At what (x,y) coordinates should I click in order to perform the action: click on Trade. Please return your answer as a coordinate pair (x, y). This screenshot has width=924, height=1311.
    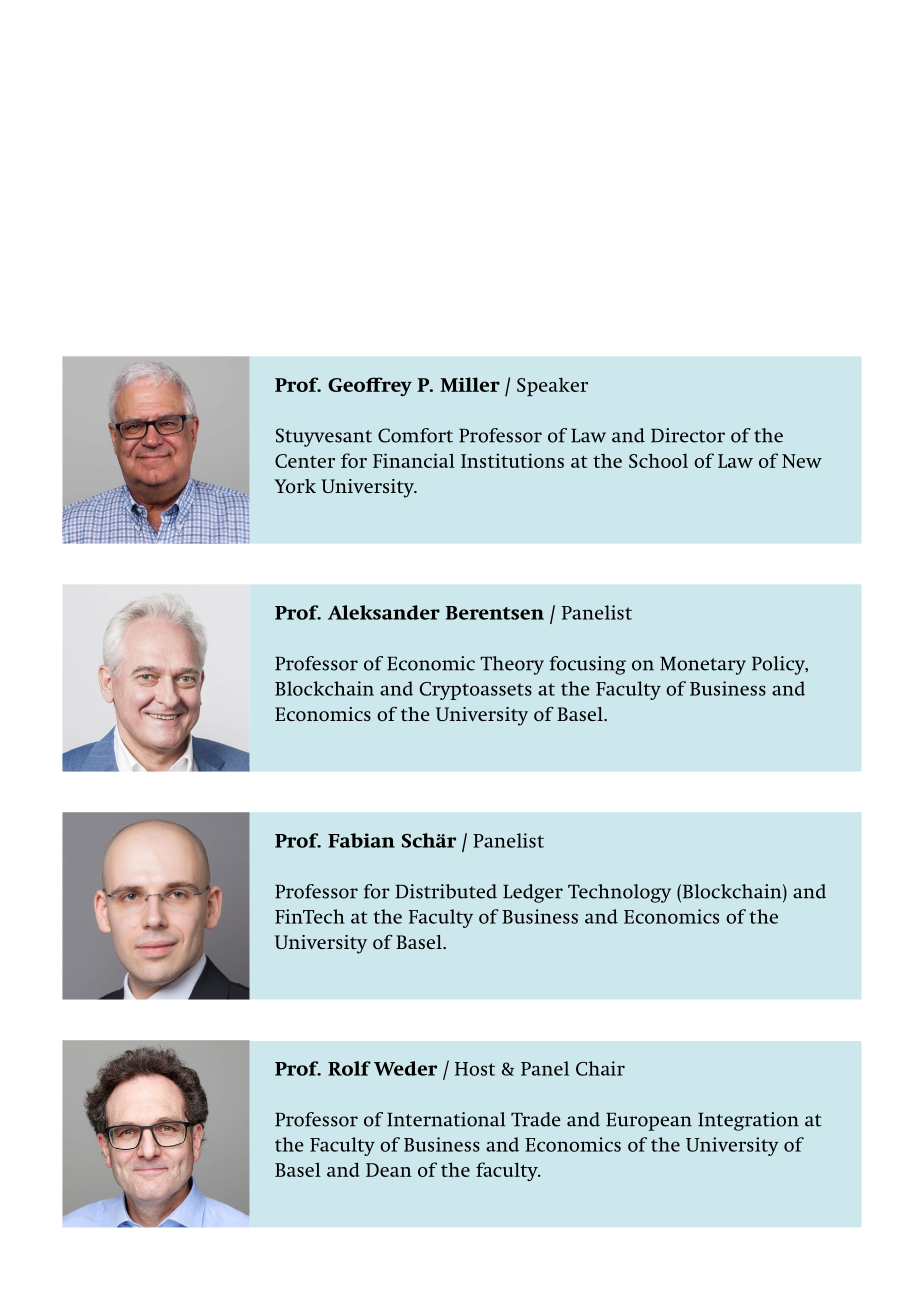
    Looking at the image, I should click on (536, 1119).
